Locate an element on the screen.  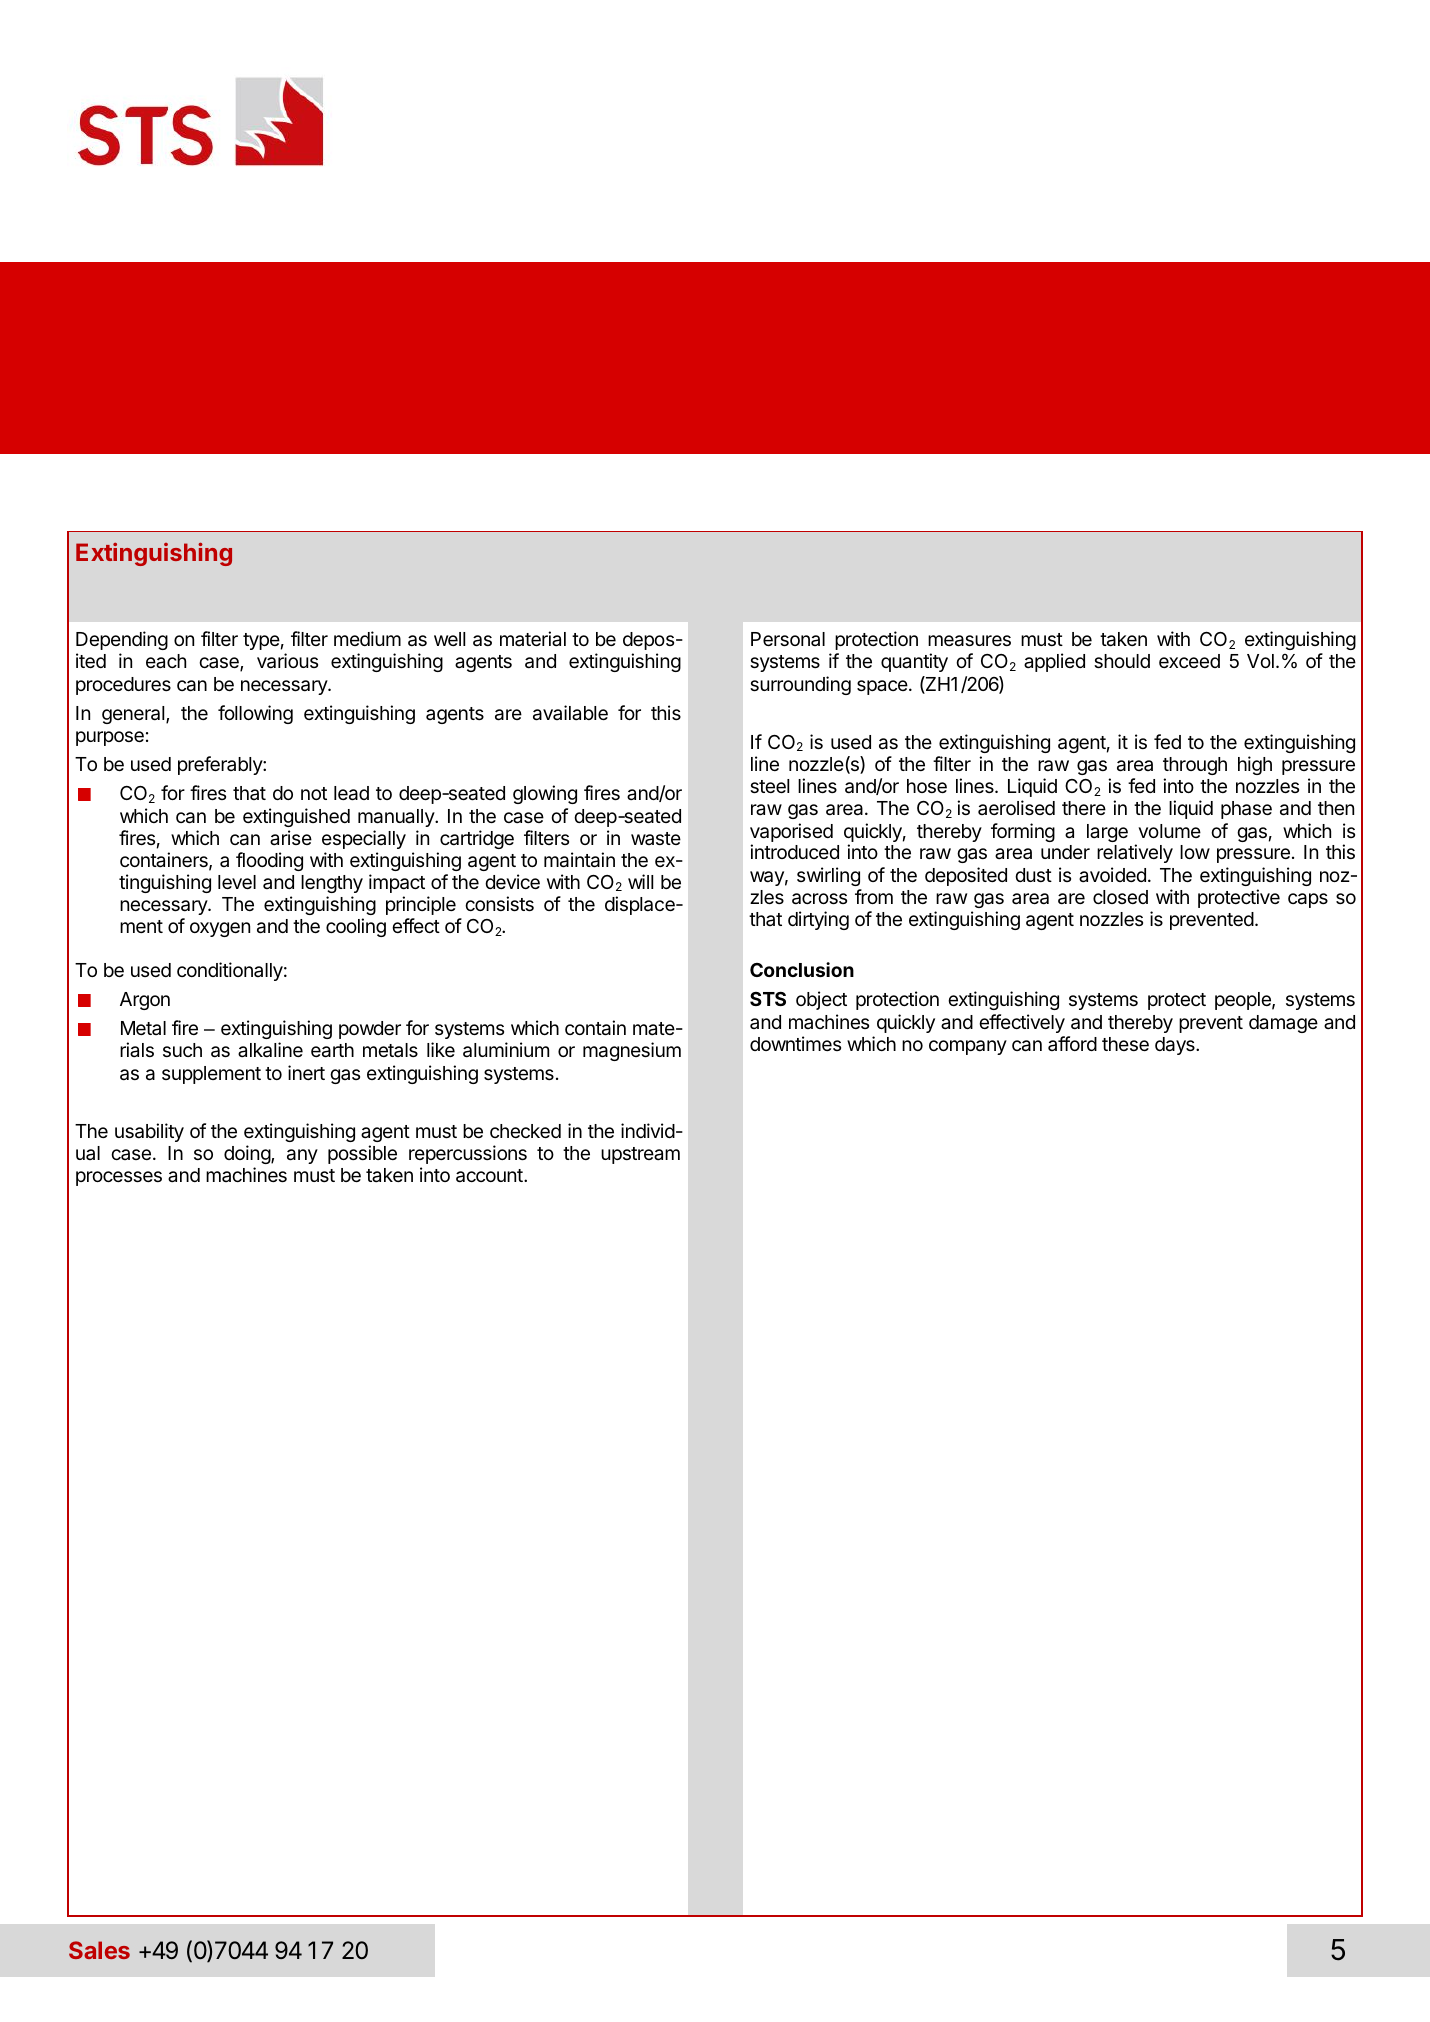
various is located at coordinates (287, 661).
